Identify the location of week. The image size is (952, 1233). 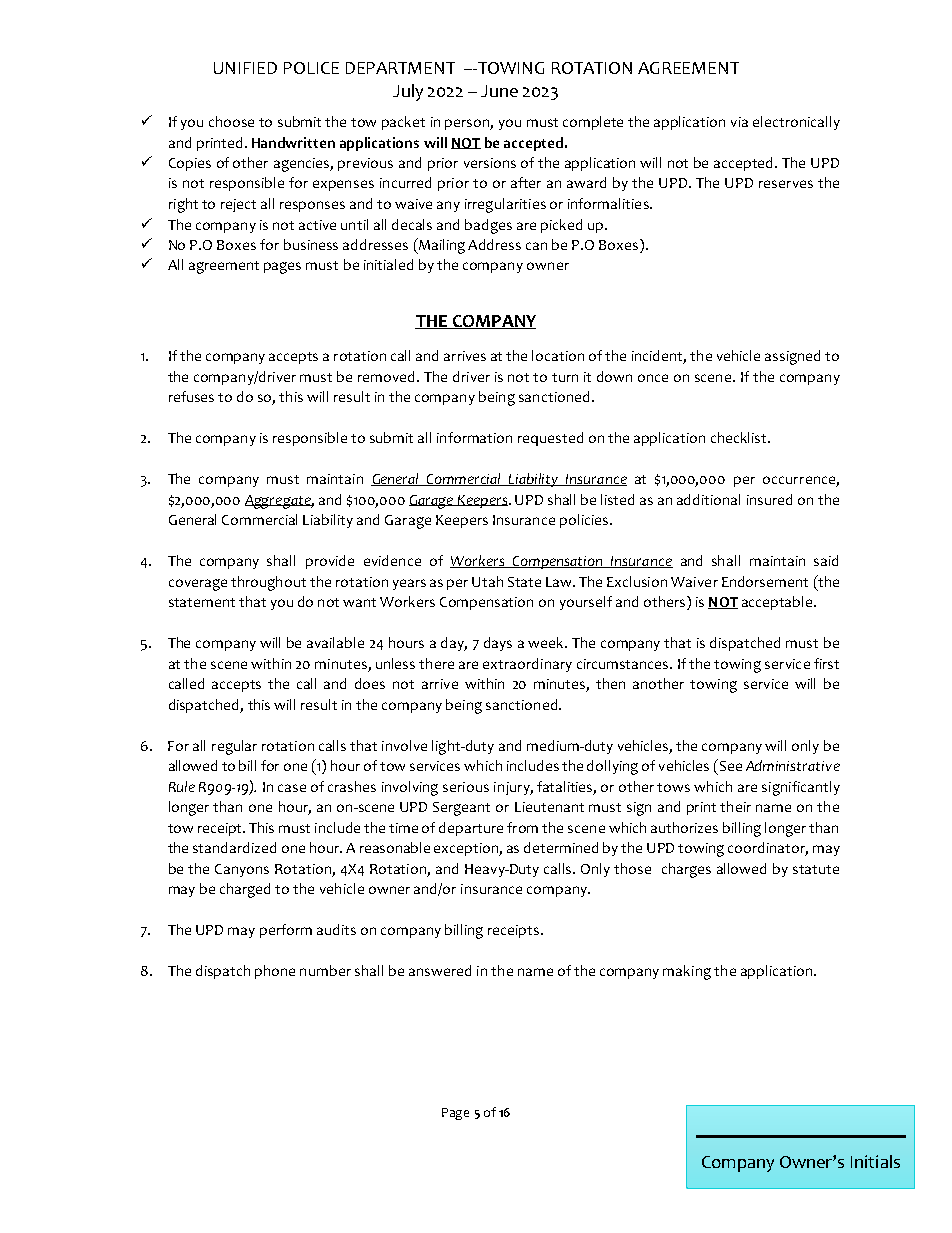
(547, 642).
